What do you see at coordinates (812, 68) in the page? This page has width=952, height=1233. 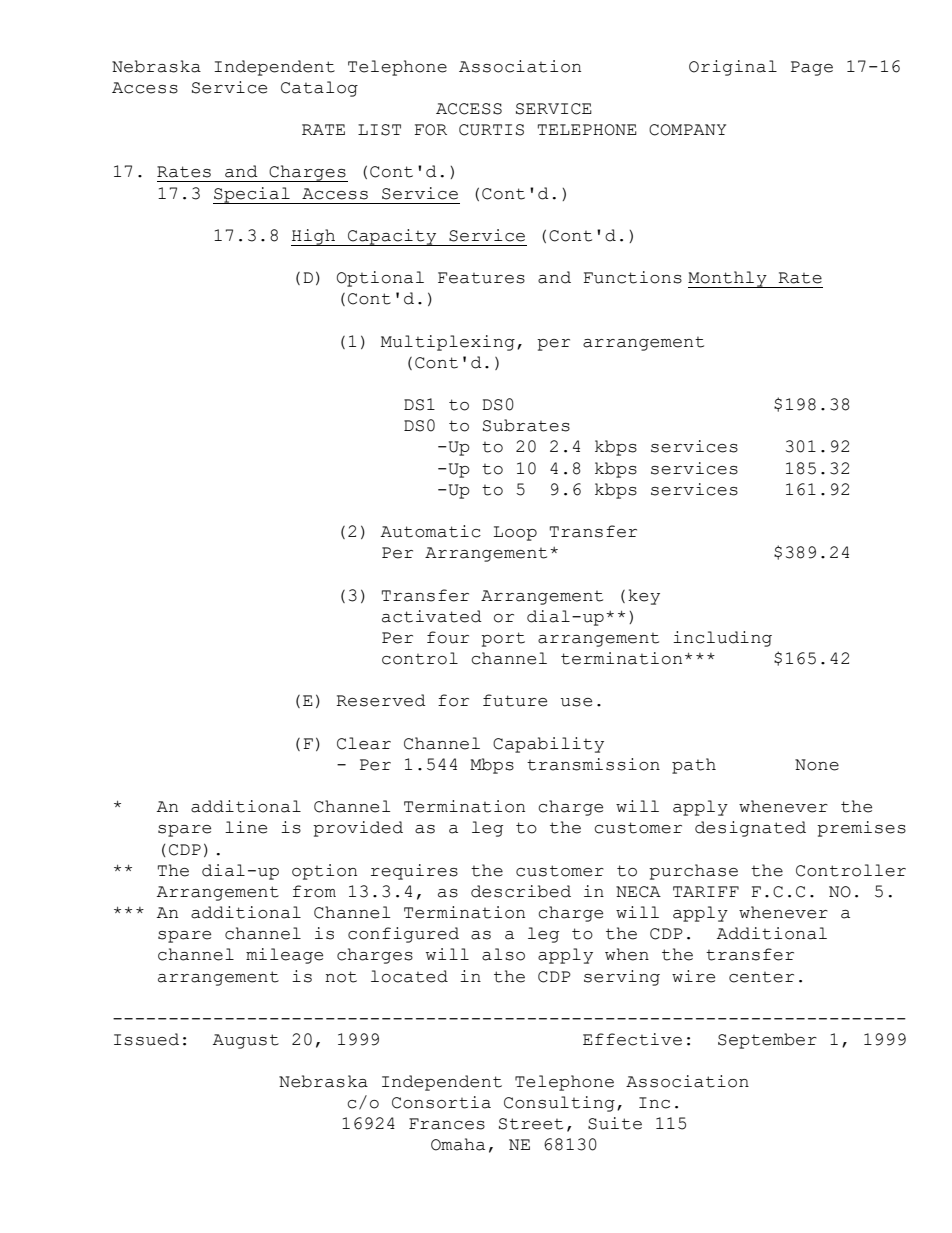 I see `Page` at bounding box center [812, 68].
